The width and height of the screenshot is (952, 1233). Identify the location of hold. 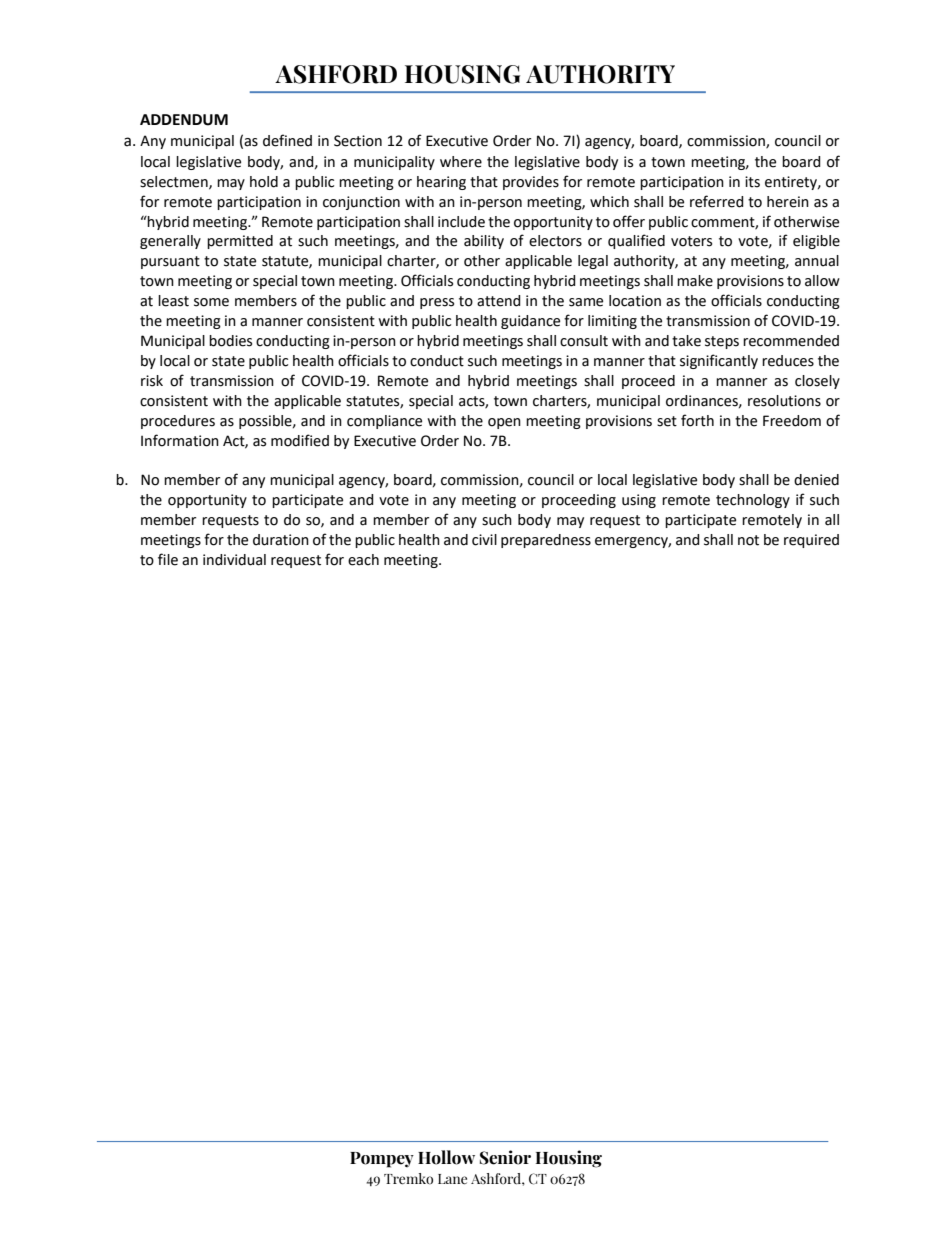
(264, 182).
